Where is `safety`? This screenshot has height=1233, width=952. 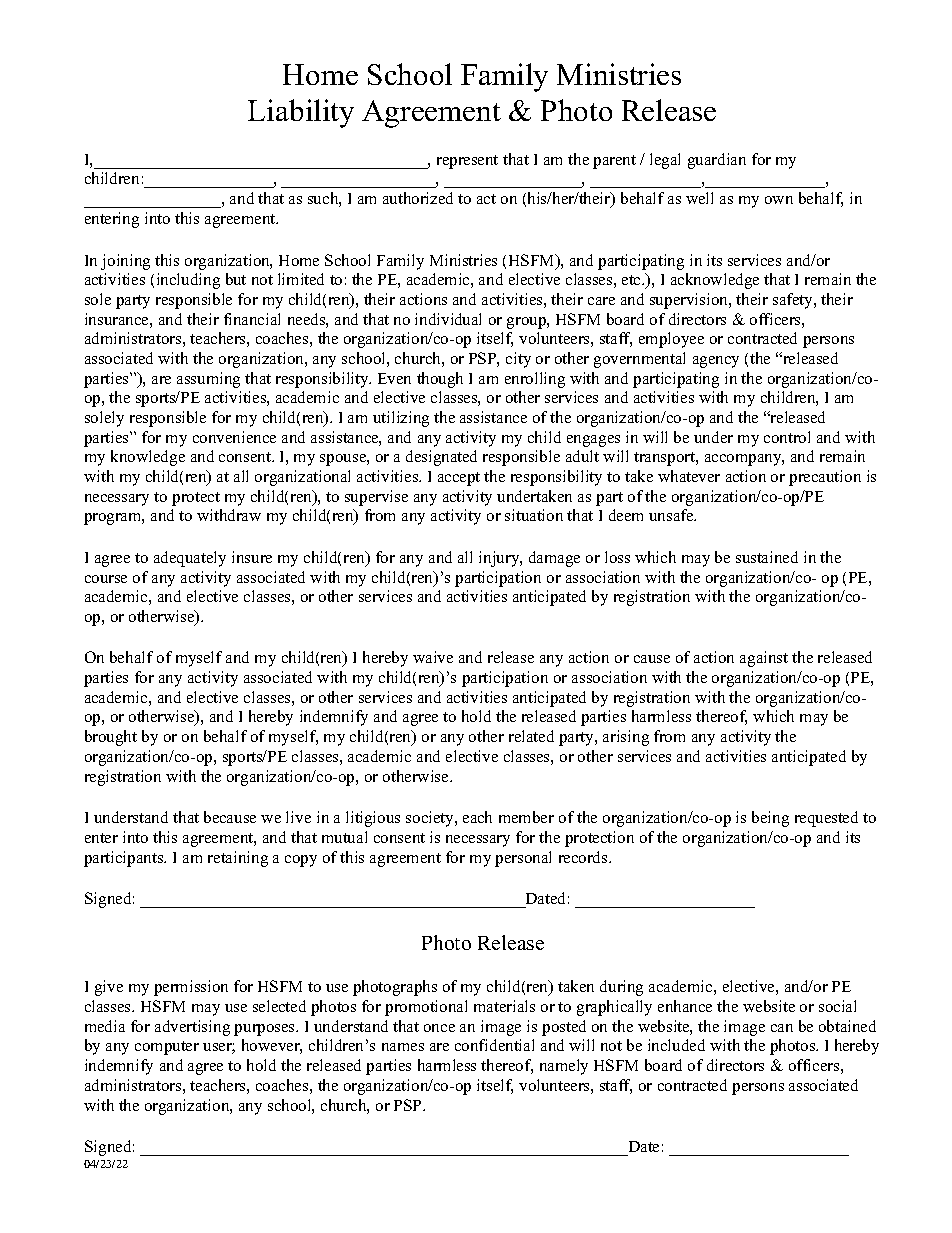 safety is located at coordinates (794, 301).
